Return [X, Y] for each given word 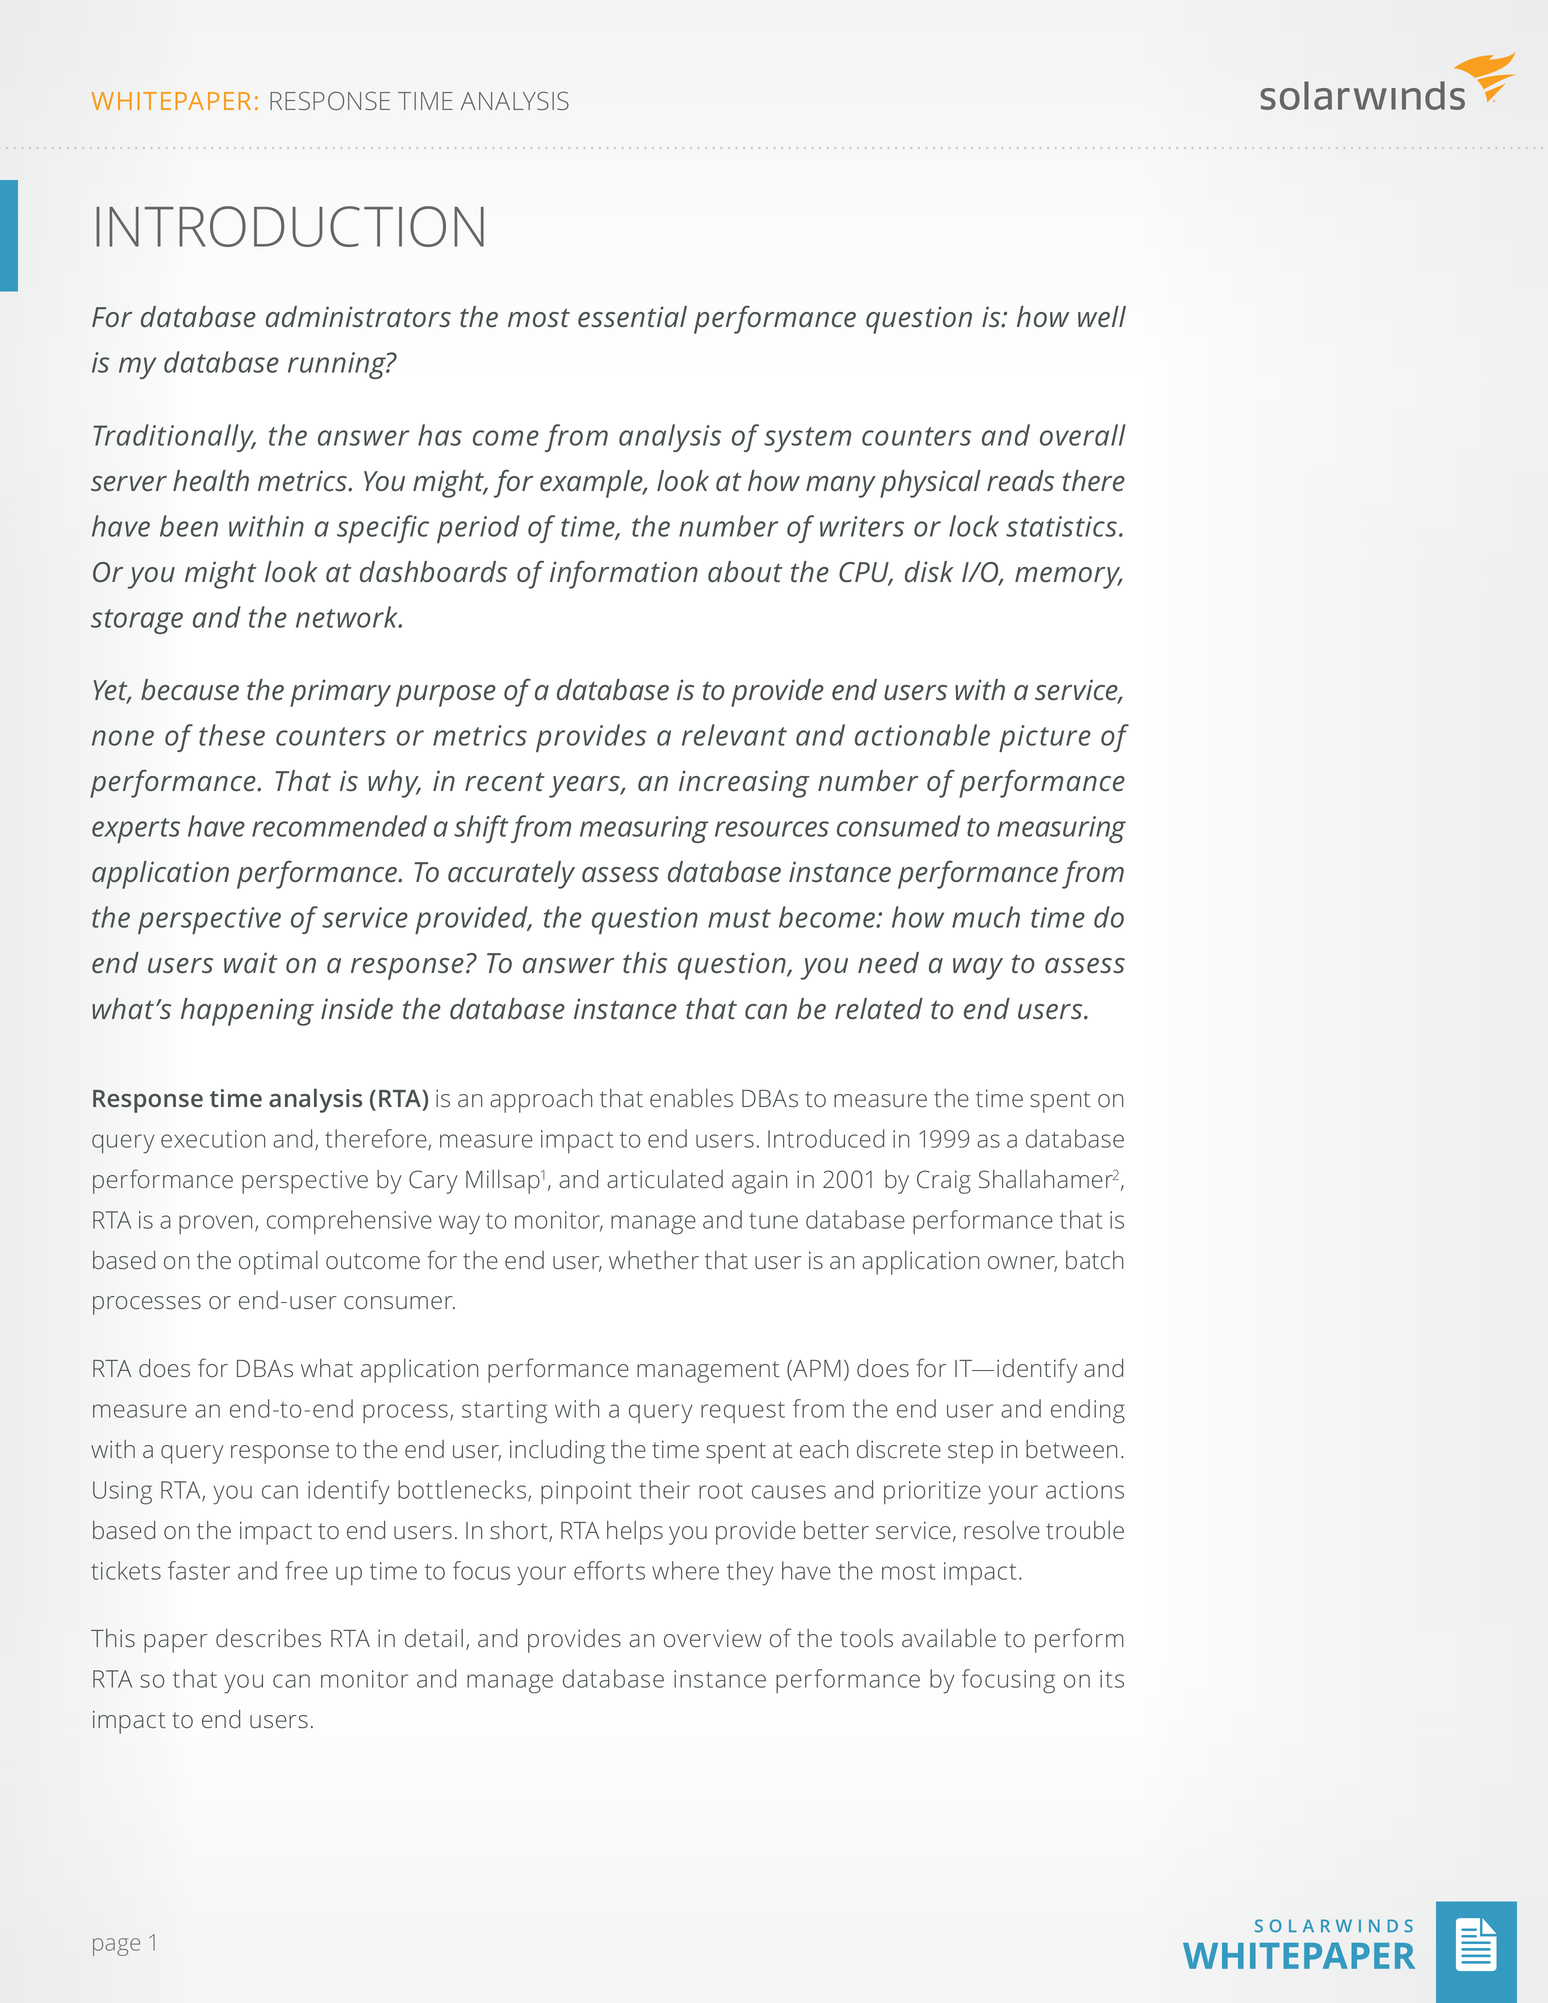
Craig [944, 1182]
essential [632, 317]
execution [213, 1139]
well [1102, 316]
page [116, 1947]
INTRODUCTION [290, 226]
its [1112, 1679]
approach [541, 1101]
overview [713, 1638]
